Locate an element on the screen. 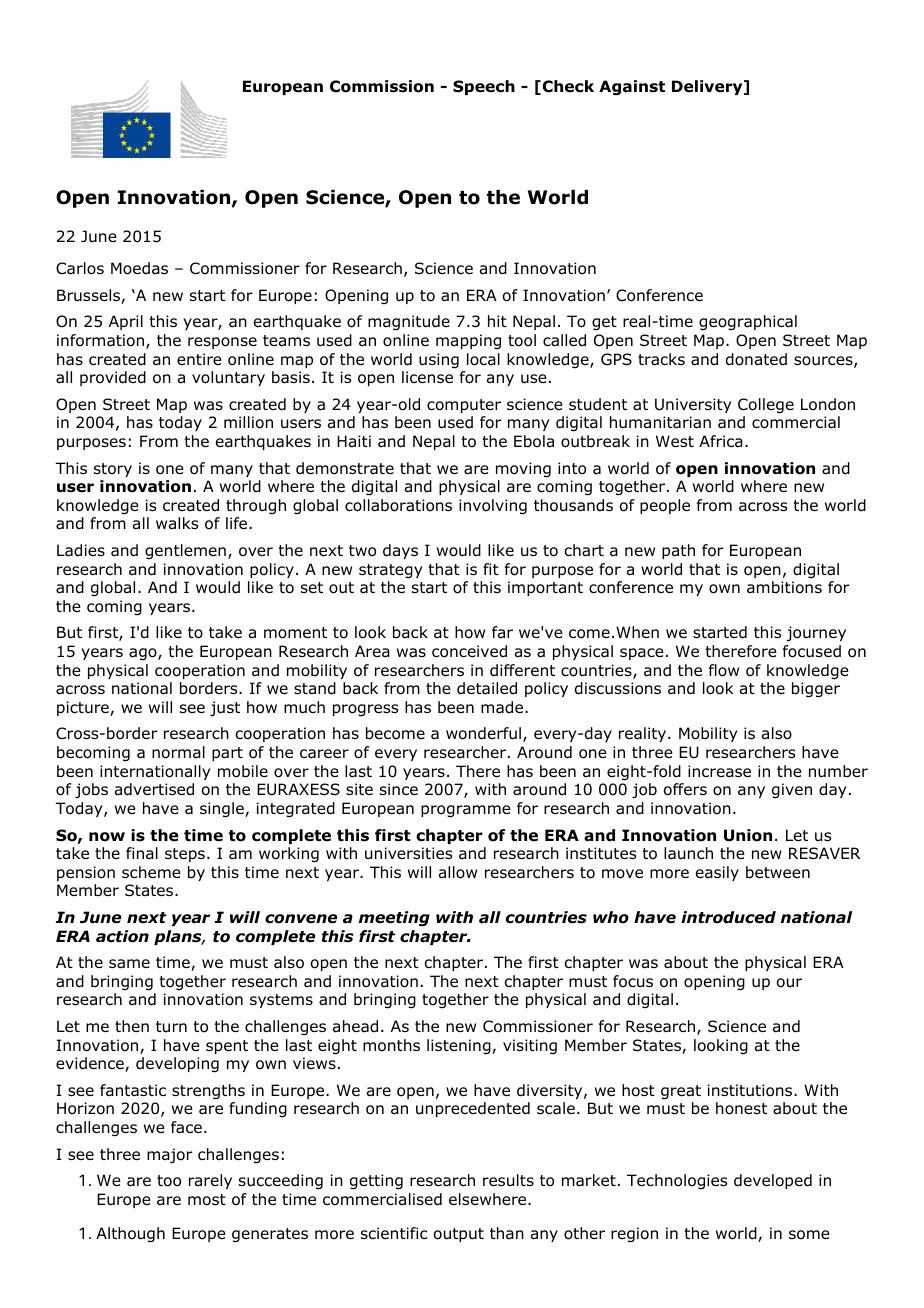  flow is located at coordinates (724, 670).
